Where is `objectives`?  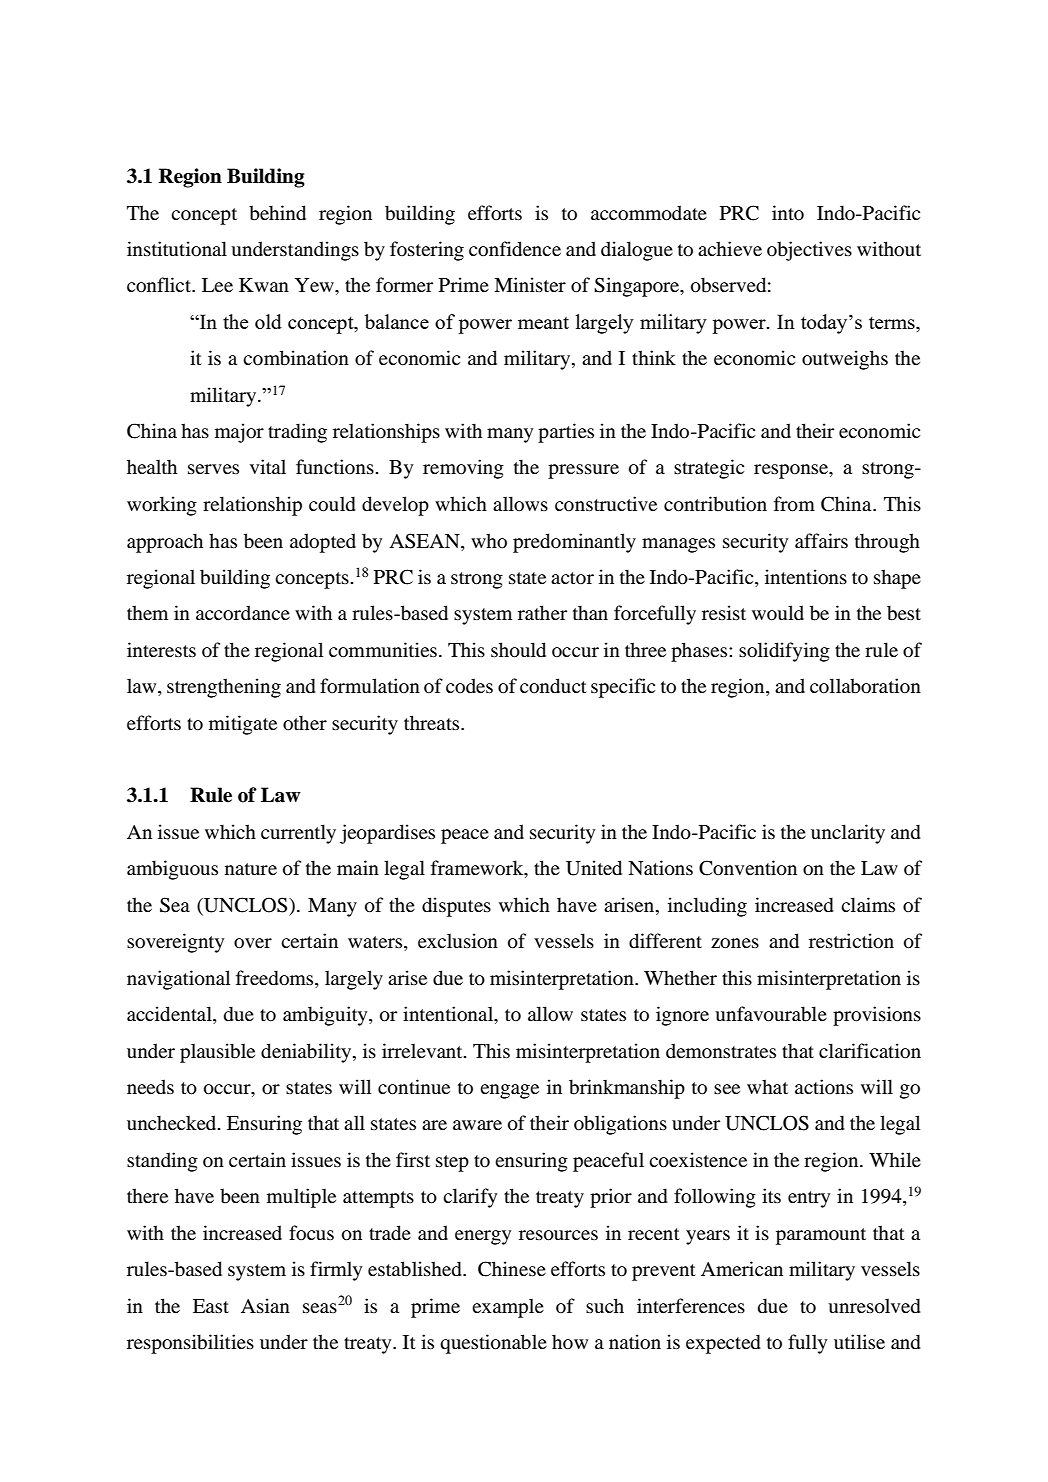
objectives is located at coordinates (809, 251).
